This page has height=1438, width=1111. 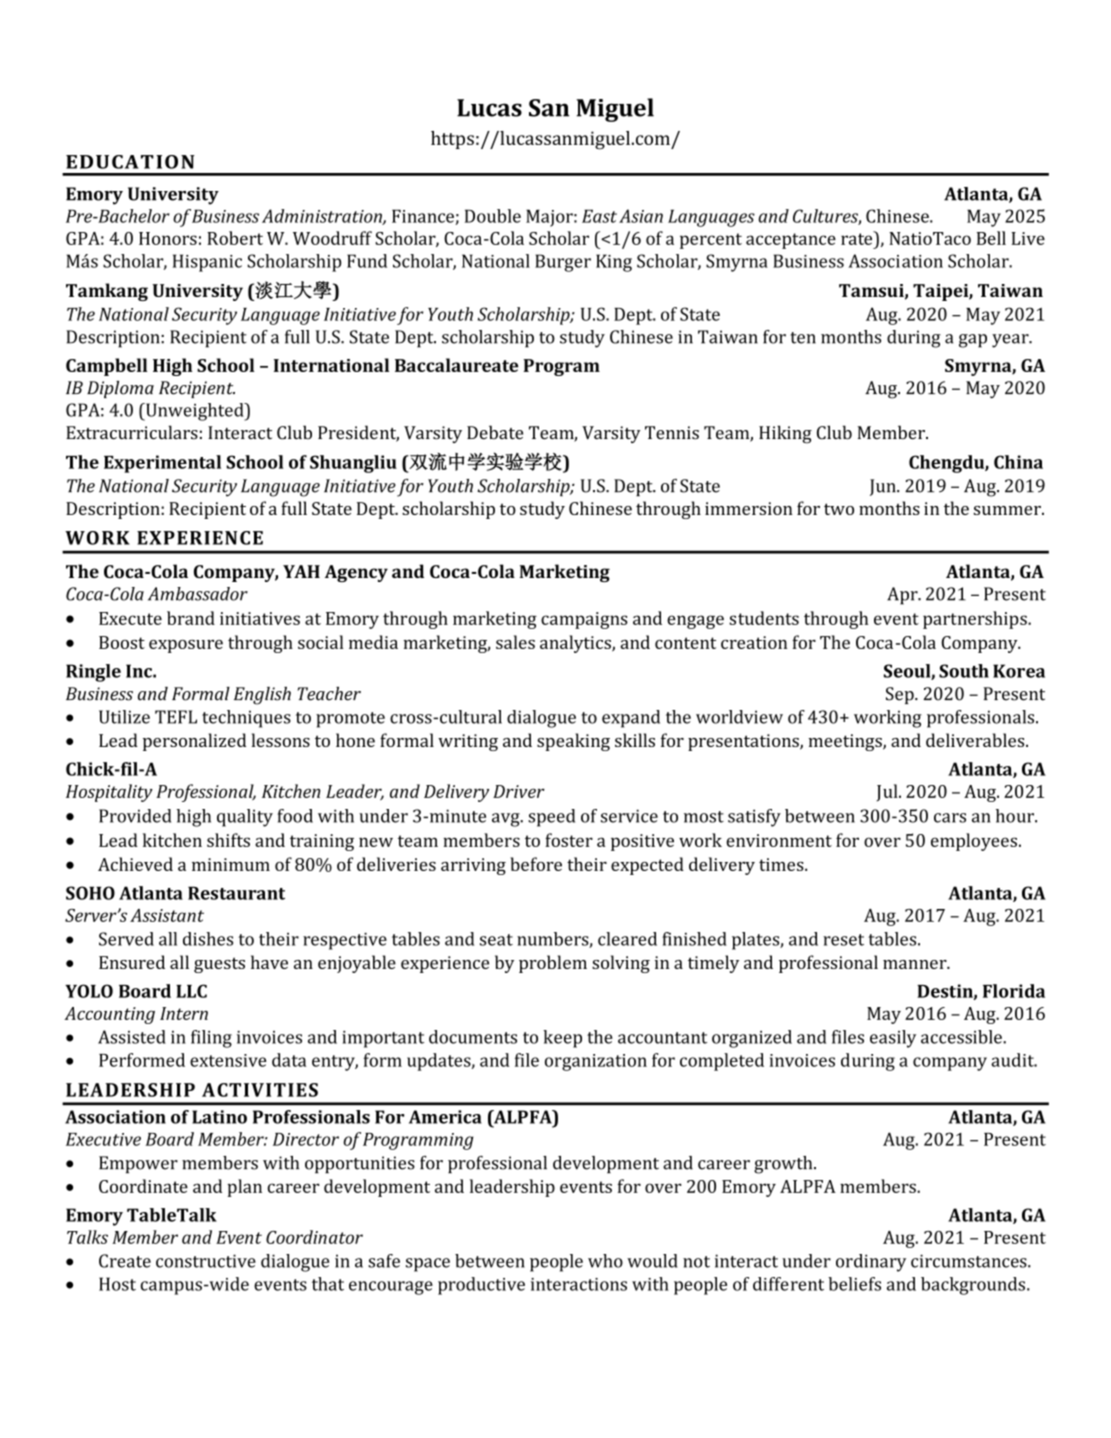 I want to click on campaigns, so click(x=584, y=620).
